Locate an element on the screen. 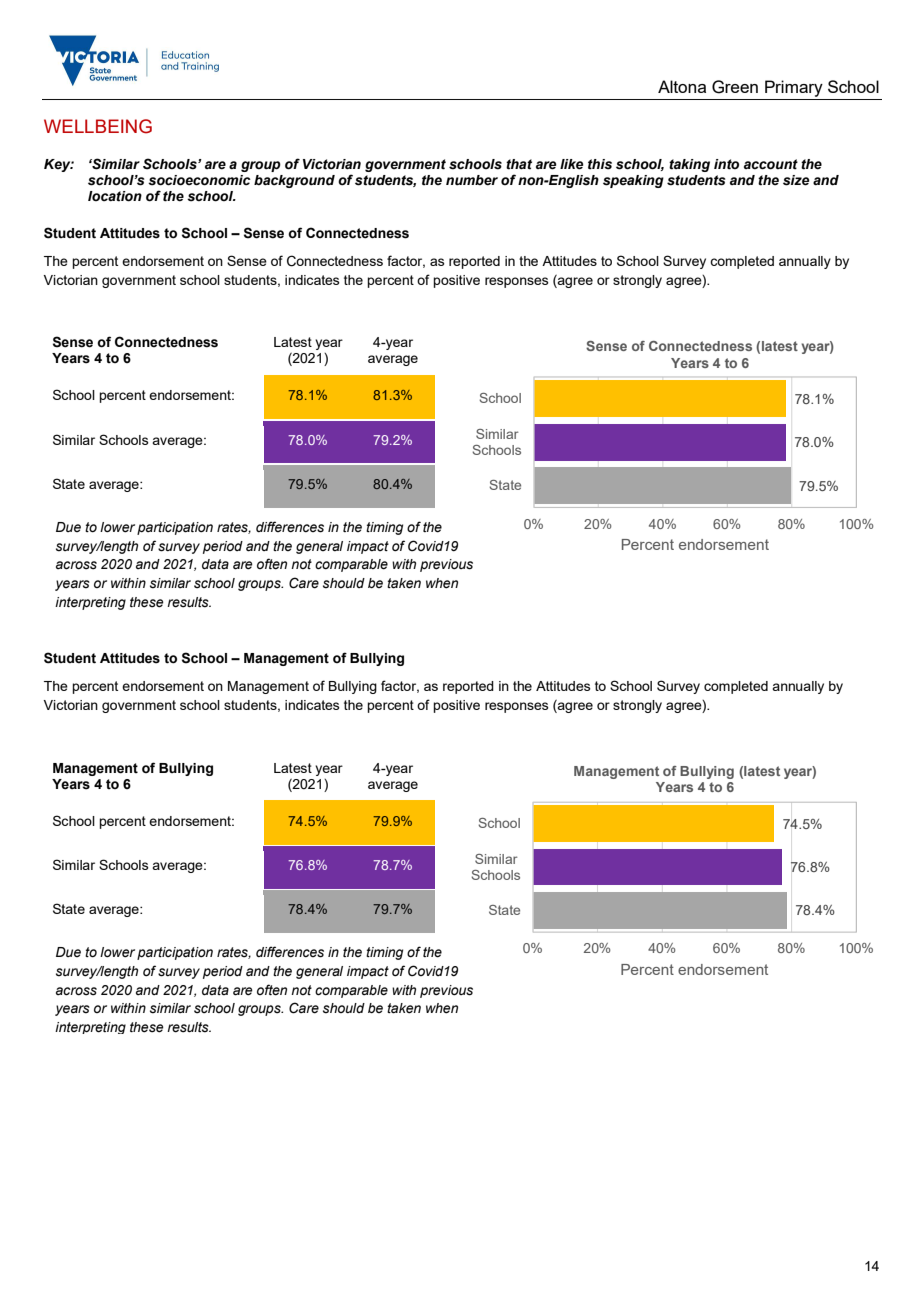 The width and height of the screenshot is (924, 1308). this is located at coordinates (600, 164).
